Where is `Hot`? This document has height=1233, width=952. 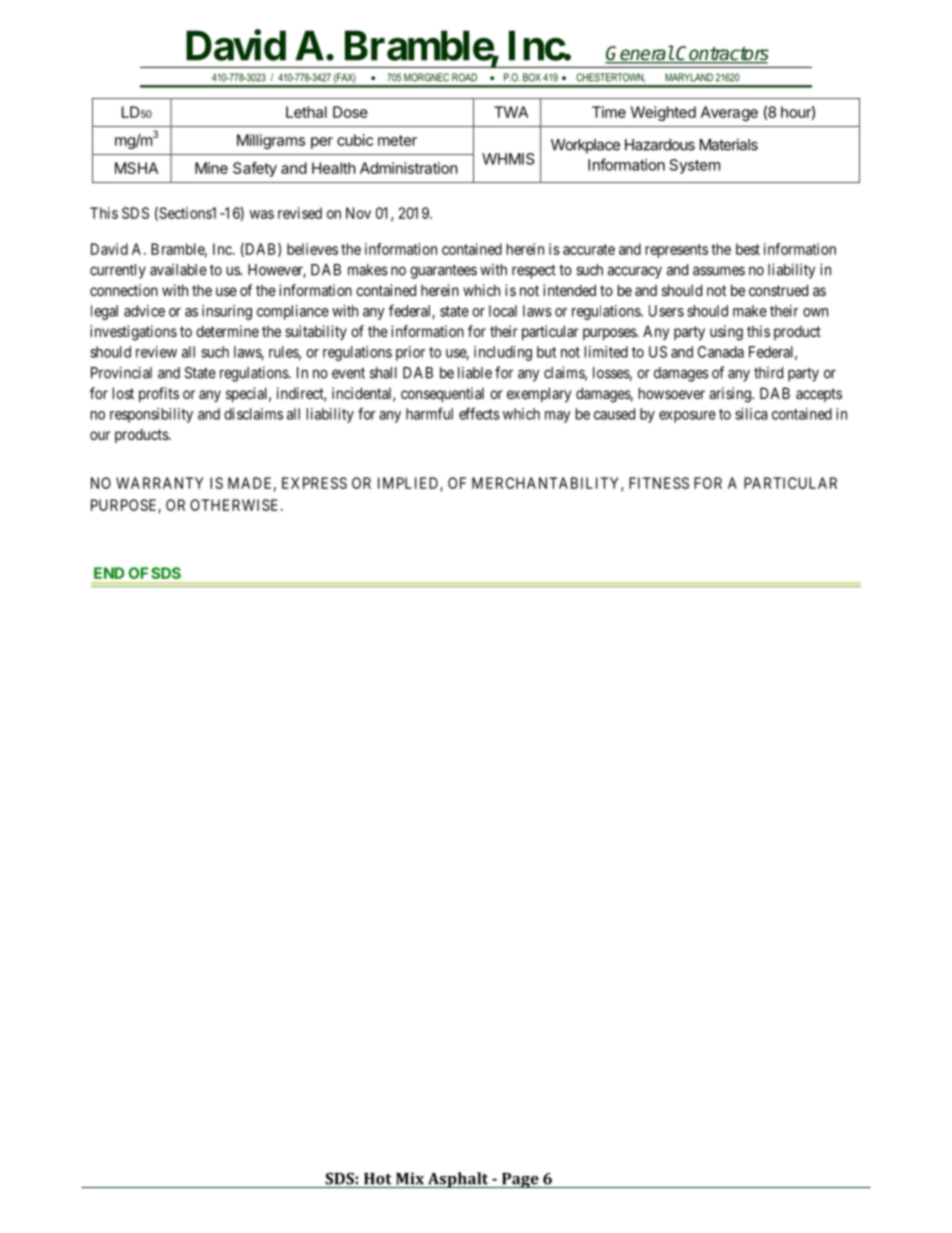
Hot is located at coordinates (378, 1179).
